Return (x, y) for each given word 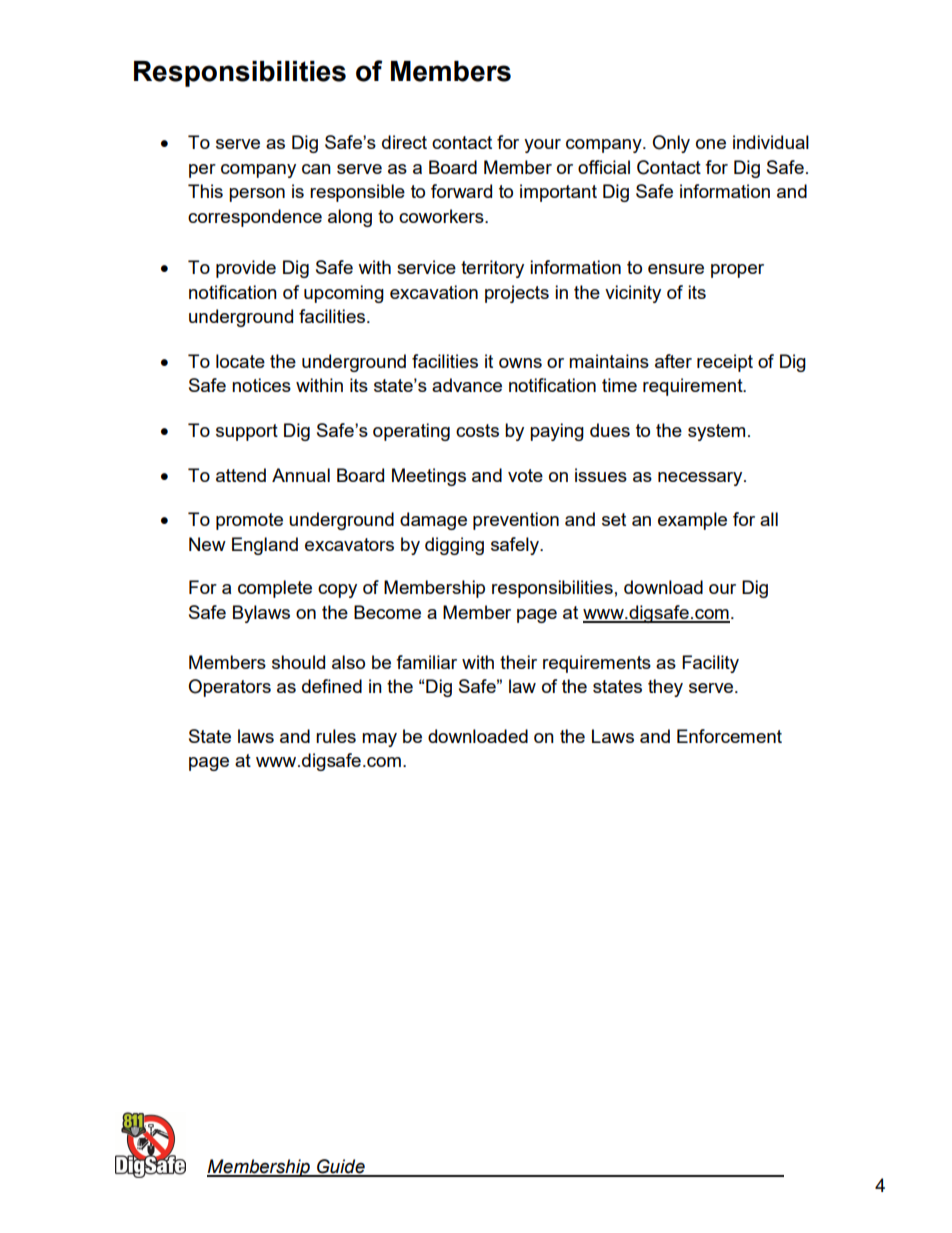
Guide (341, 1167)
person (257, 195)
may (379, 740)
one (711, 144)
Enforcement (729, 736)
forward (461, 191)
